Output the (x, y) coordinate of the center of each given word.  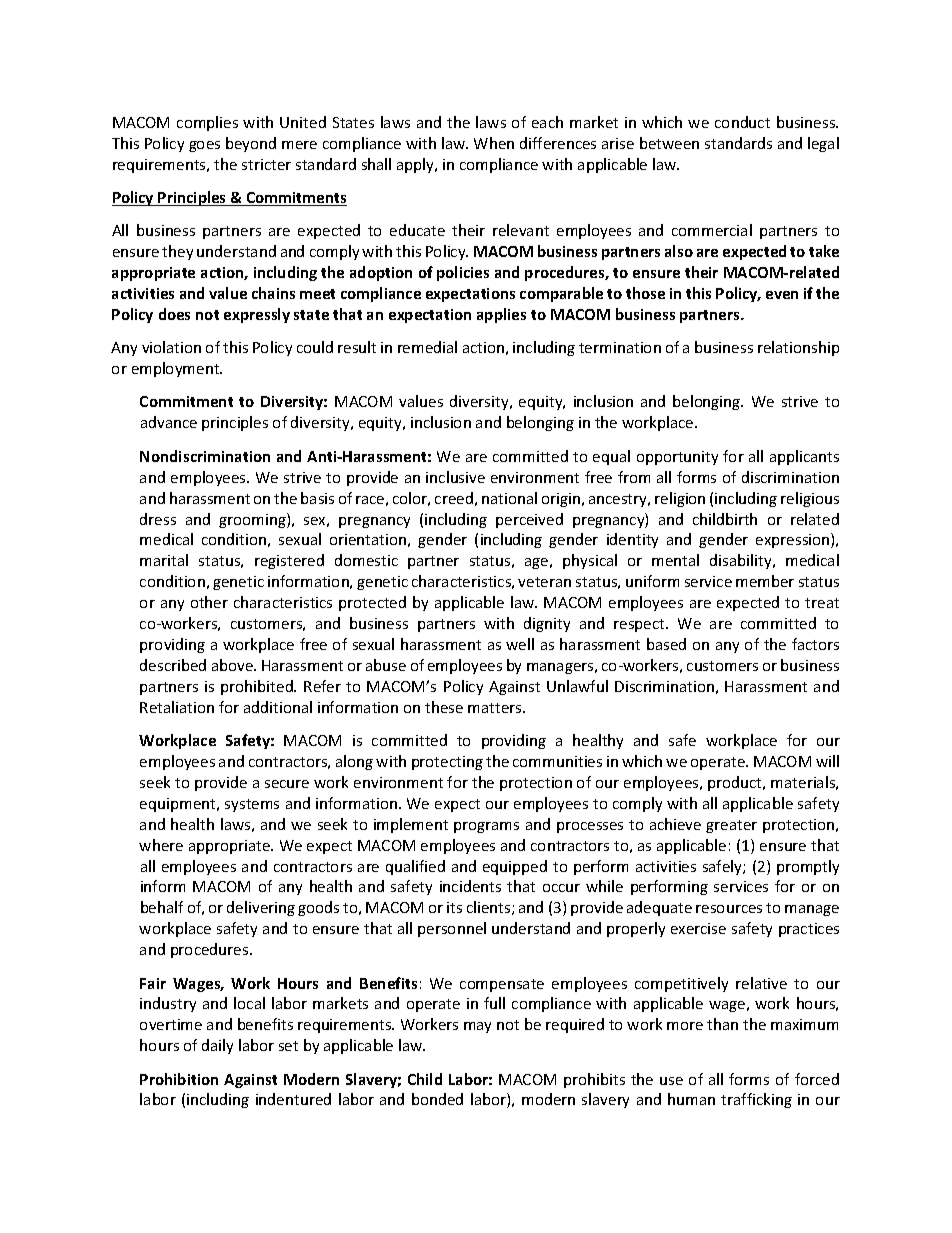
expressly (257, 315)
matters (496, 708)
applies (501, 315)
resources (729, 909)
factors (815, 644)
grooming (253, 520)
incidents (470, 886)
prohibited (258, 687)
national (509, 498)
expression (794, 540)
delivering (261, 908)
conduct (742, 122)
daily (217, 1046)
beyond (251, 144)
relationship (798, 348)
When (494, 143)
